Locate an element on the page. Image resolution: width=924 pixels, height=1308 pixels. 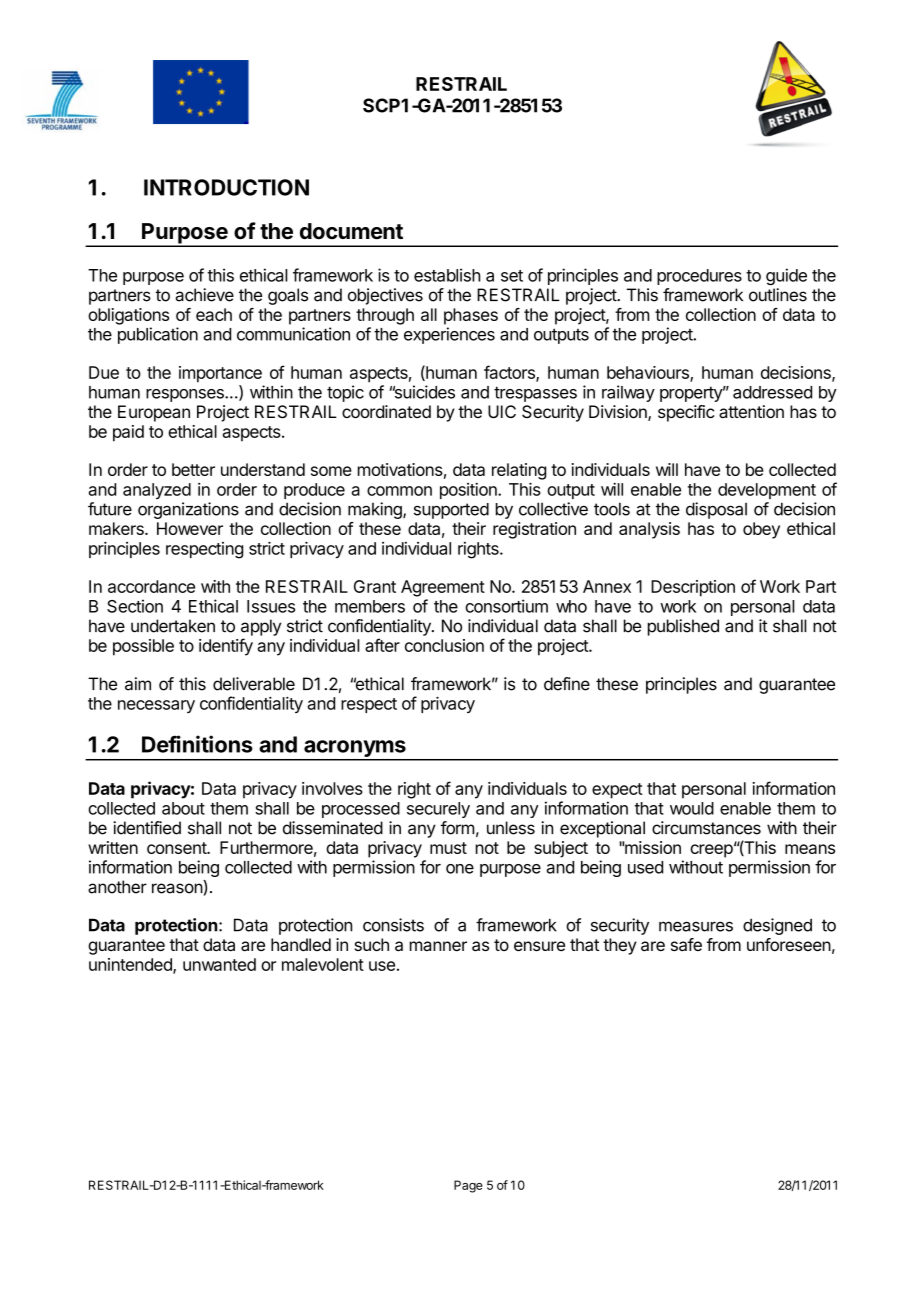
INTRODUCTION is located at coordinates (226, 187).
